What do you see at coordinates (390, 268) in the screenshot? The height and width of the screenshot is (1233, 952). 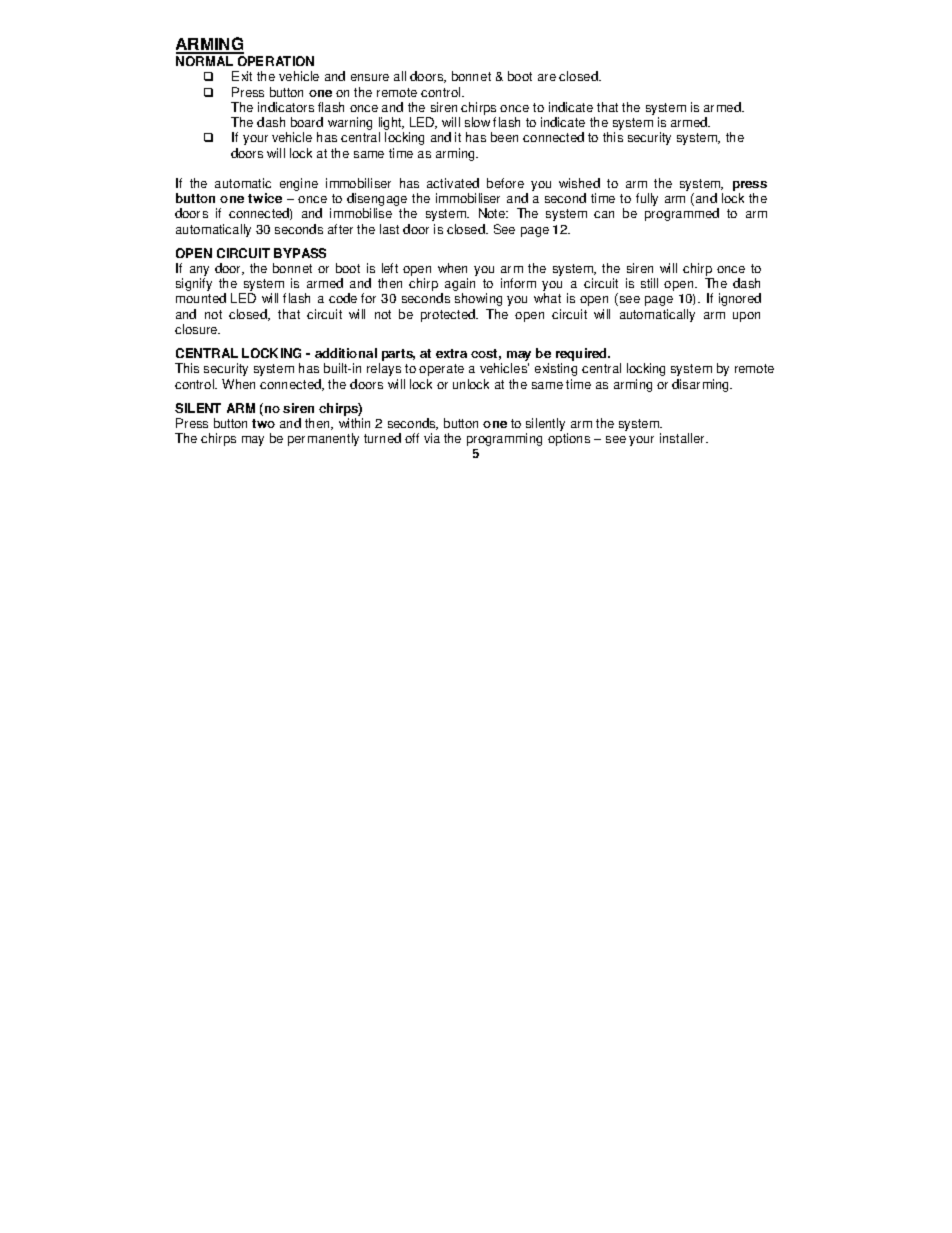 I see `left` at bounding box center [390, 268].
